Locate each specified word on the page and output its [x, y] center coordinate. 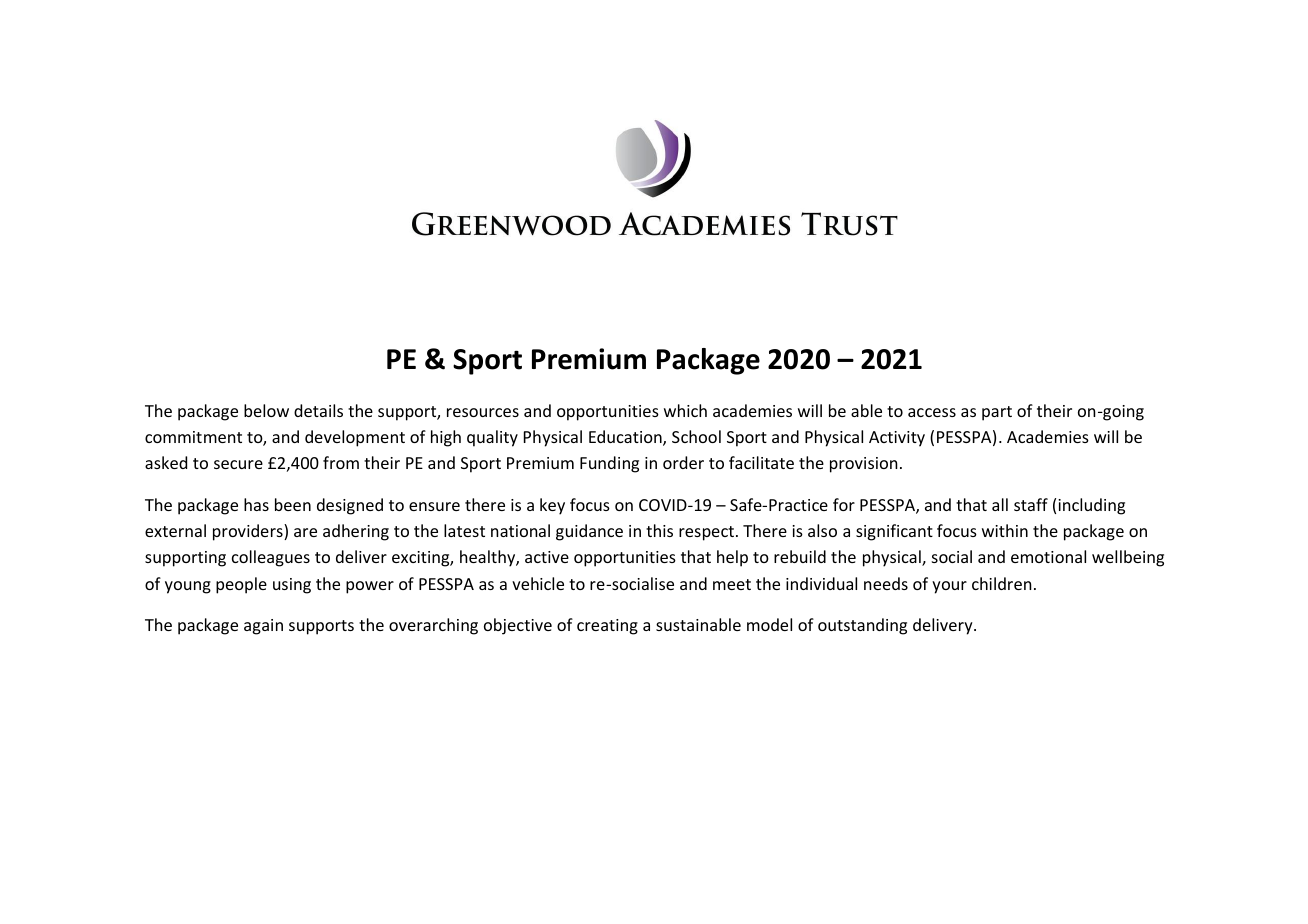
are [305, 532]
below [266, 410]
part [997, 413]
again [263, 627]
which [685, 410]
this [659, 530]
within [1005, 530]
